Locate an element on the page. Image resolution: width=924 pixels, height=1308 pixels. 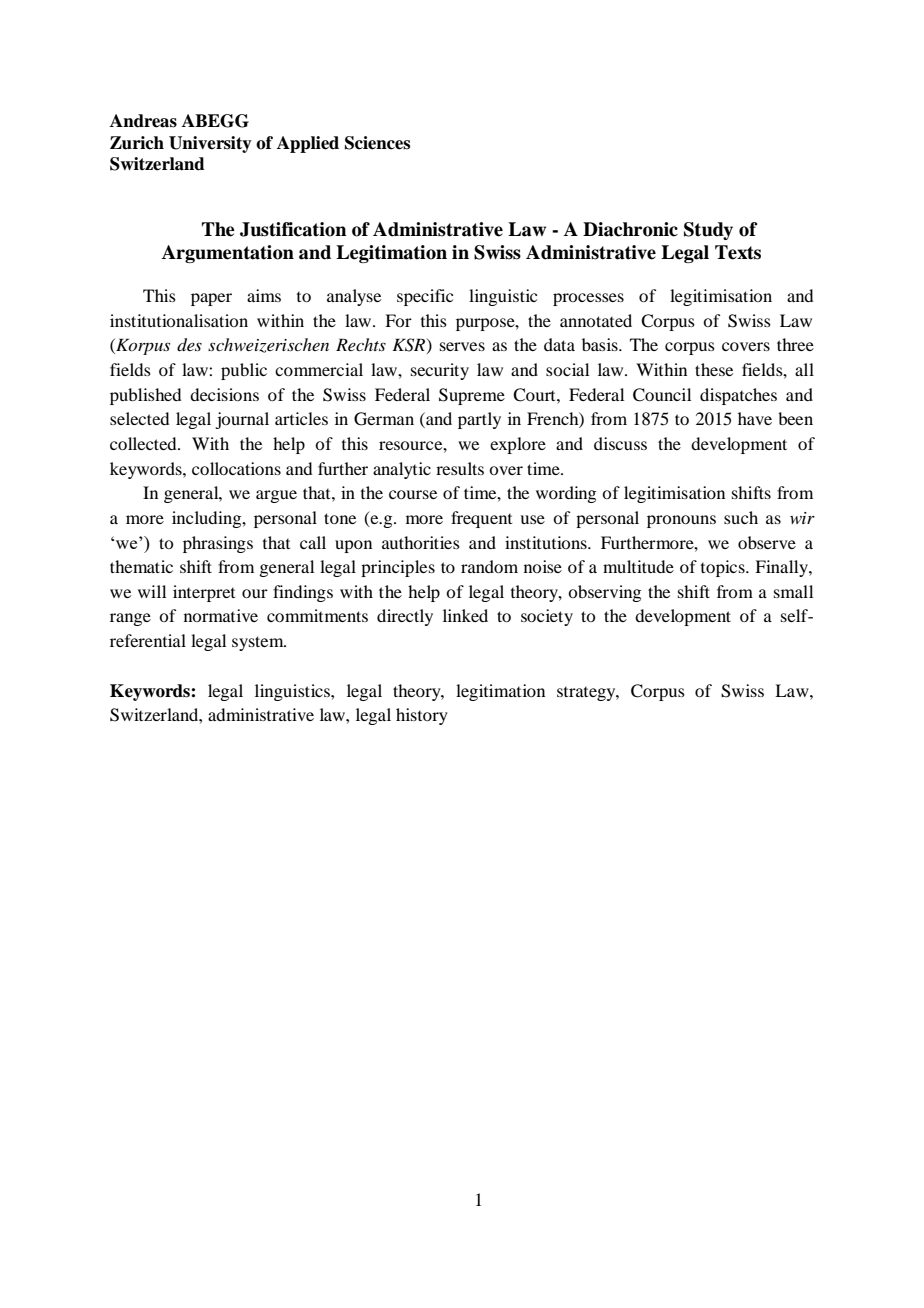
paper is located at coordinates (211, 299).
